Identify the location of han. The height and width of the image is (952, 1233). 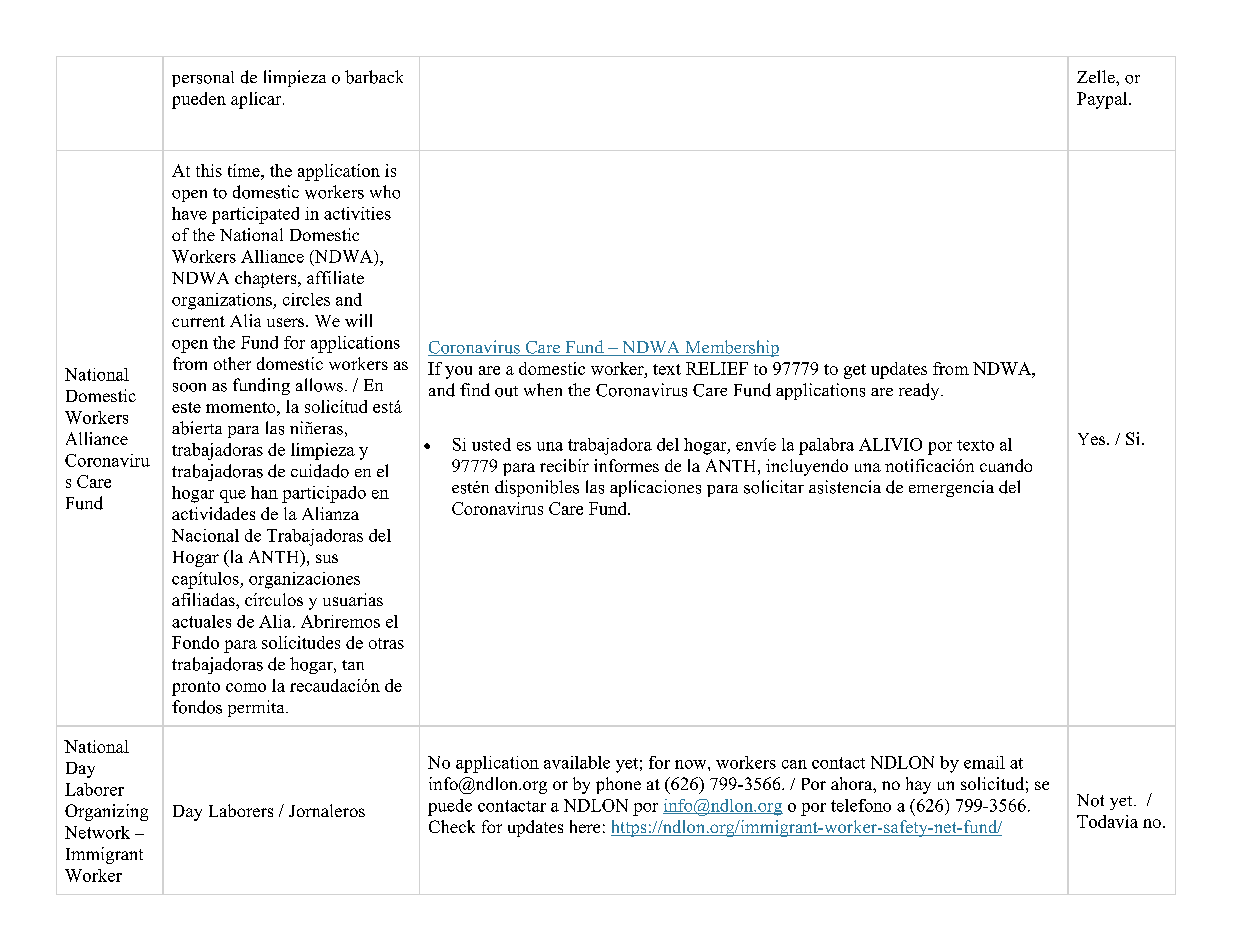
(264, 492).
